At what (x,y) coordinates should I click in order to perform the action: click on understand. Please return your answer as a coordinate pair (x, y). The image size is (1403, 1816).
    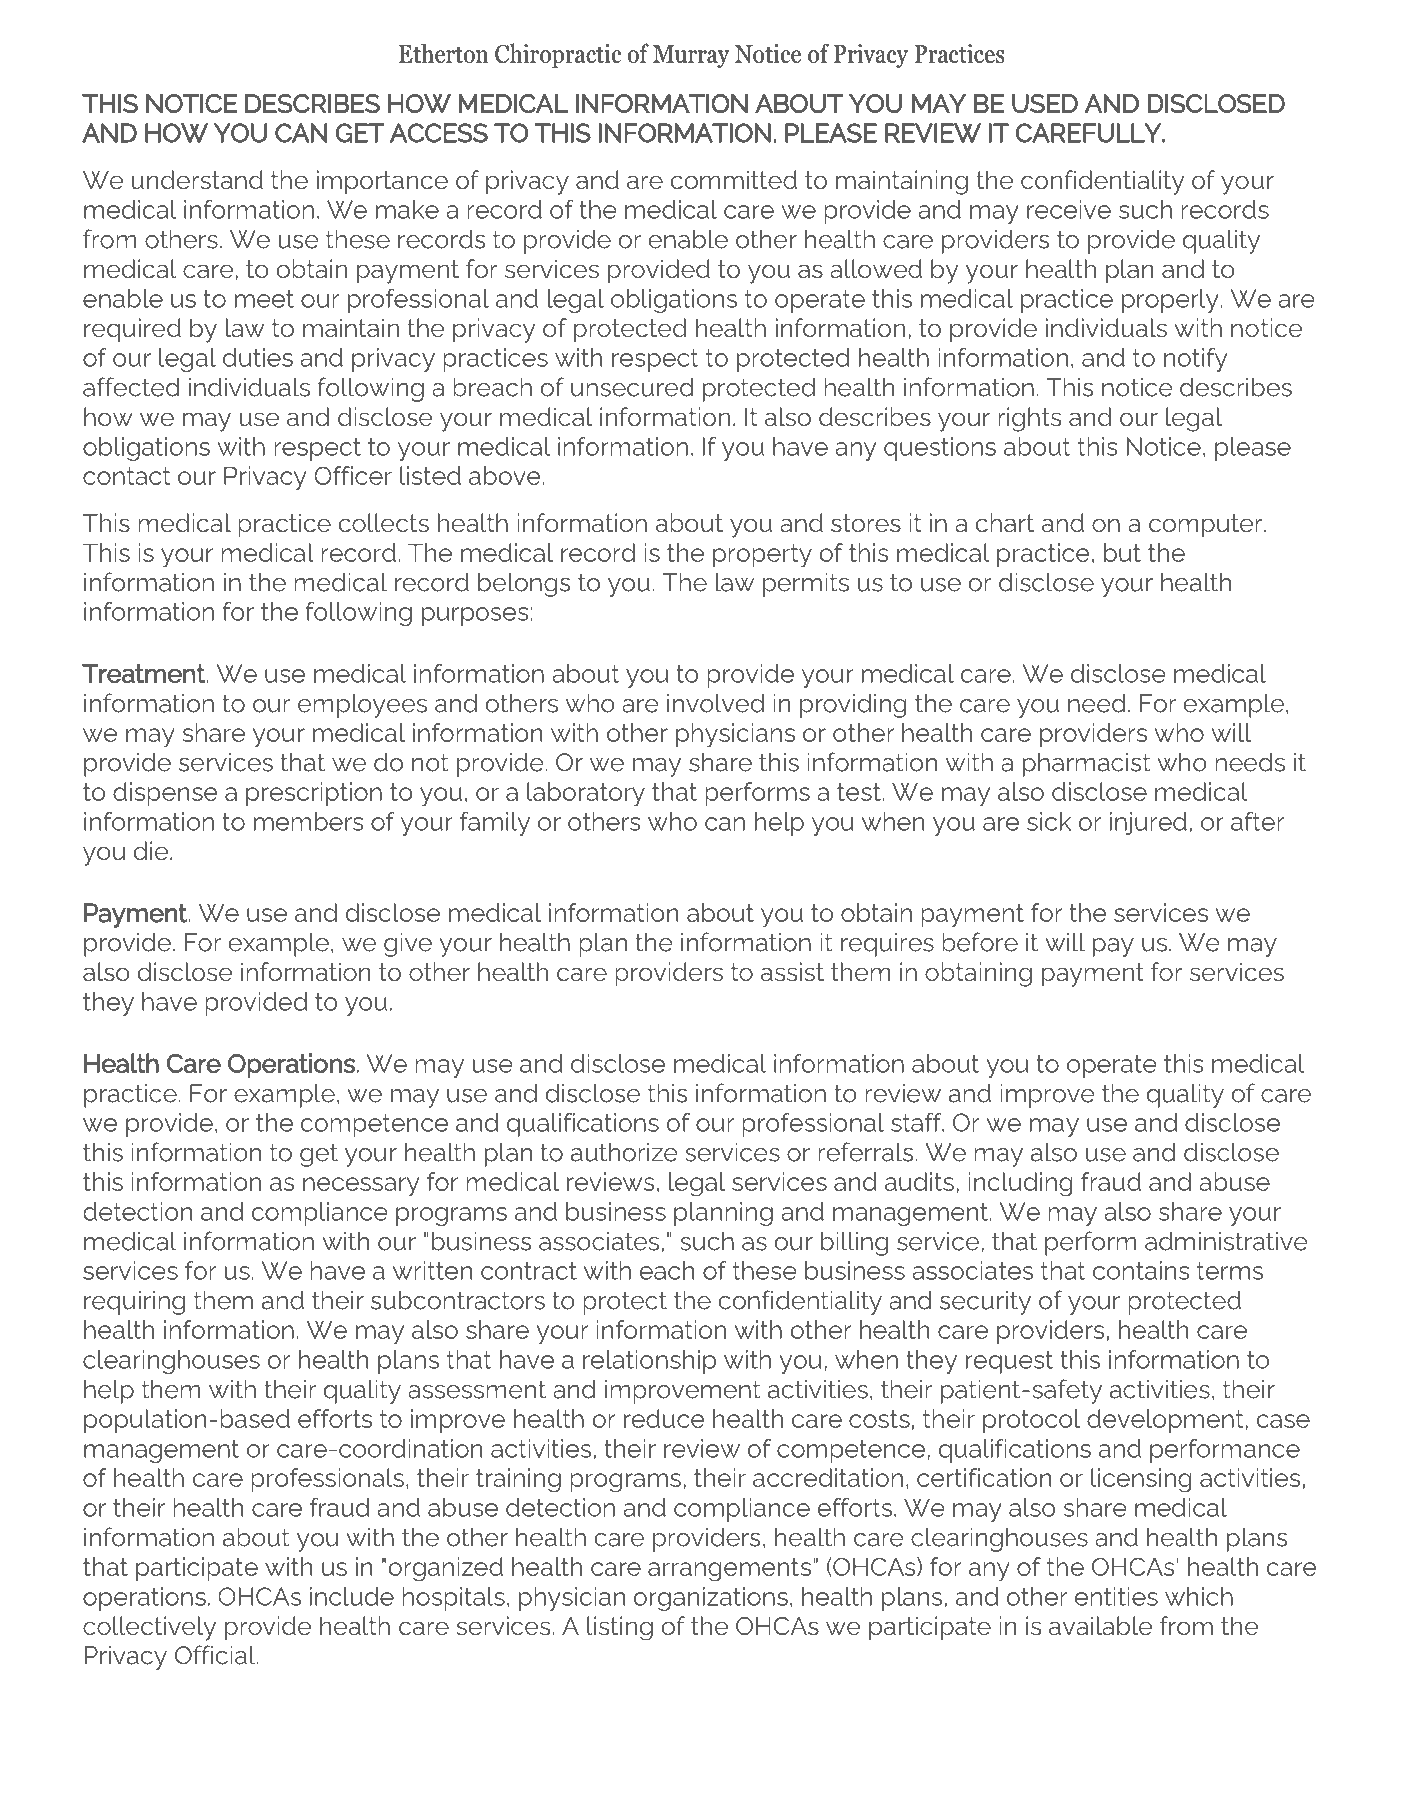
    Looking at the image, I should click on (197, 179).
